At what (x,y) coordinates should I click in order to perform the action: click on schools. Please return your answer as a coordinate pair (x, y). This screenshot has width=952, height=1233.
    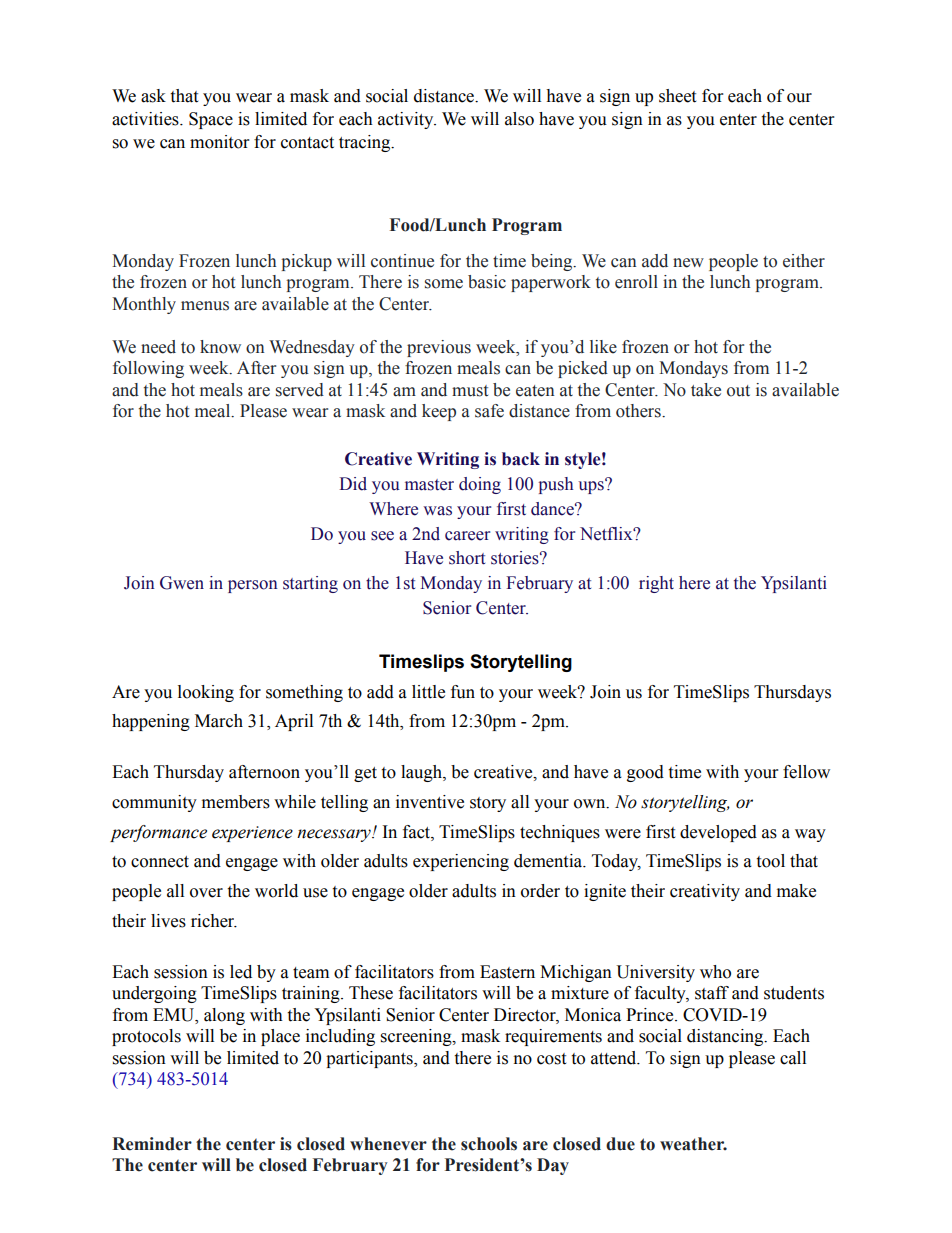
    Looking at the image, I should click on (489, 1144).
